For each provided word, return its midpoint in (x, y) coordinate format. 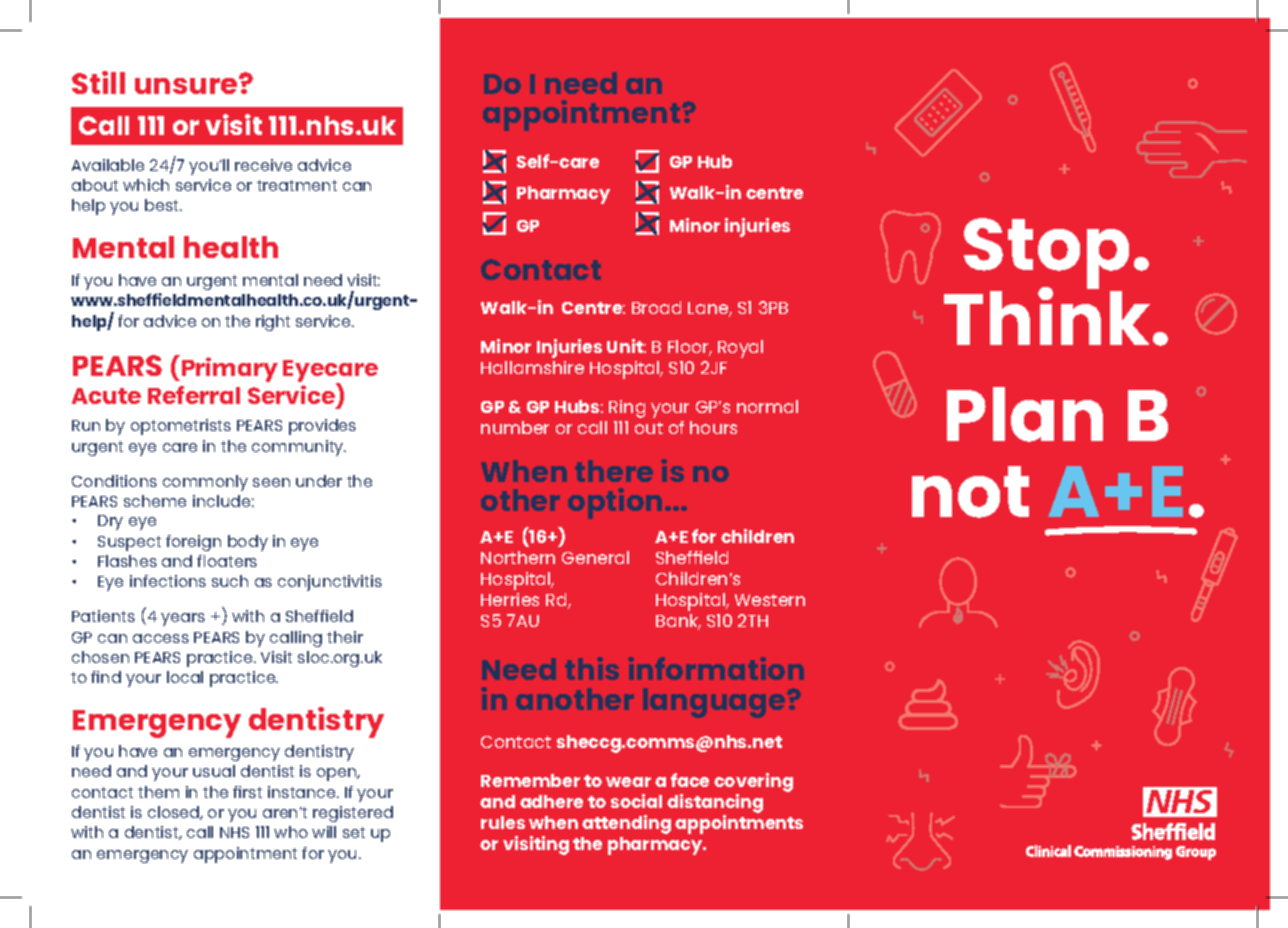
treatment (297, 185)
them (158, 792)
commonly (205, 483)
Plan (1025, 414)
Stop (1046, 255)
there (614, 471)
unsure (187, 85)
